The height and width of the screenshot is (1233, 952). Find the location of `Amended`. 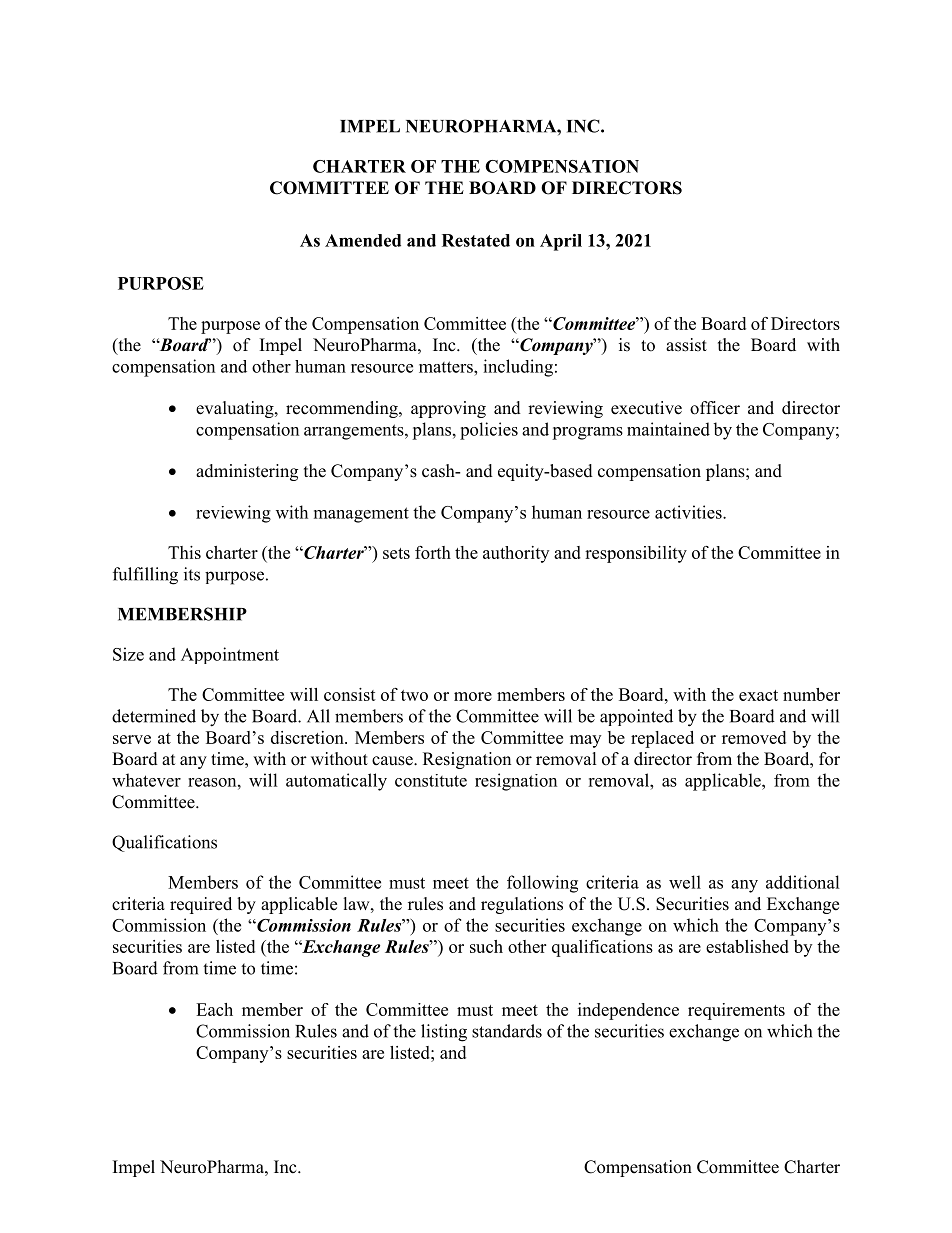

Amended is located at coordinates (363, 240).
